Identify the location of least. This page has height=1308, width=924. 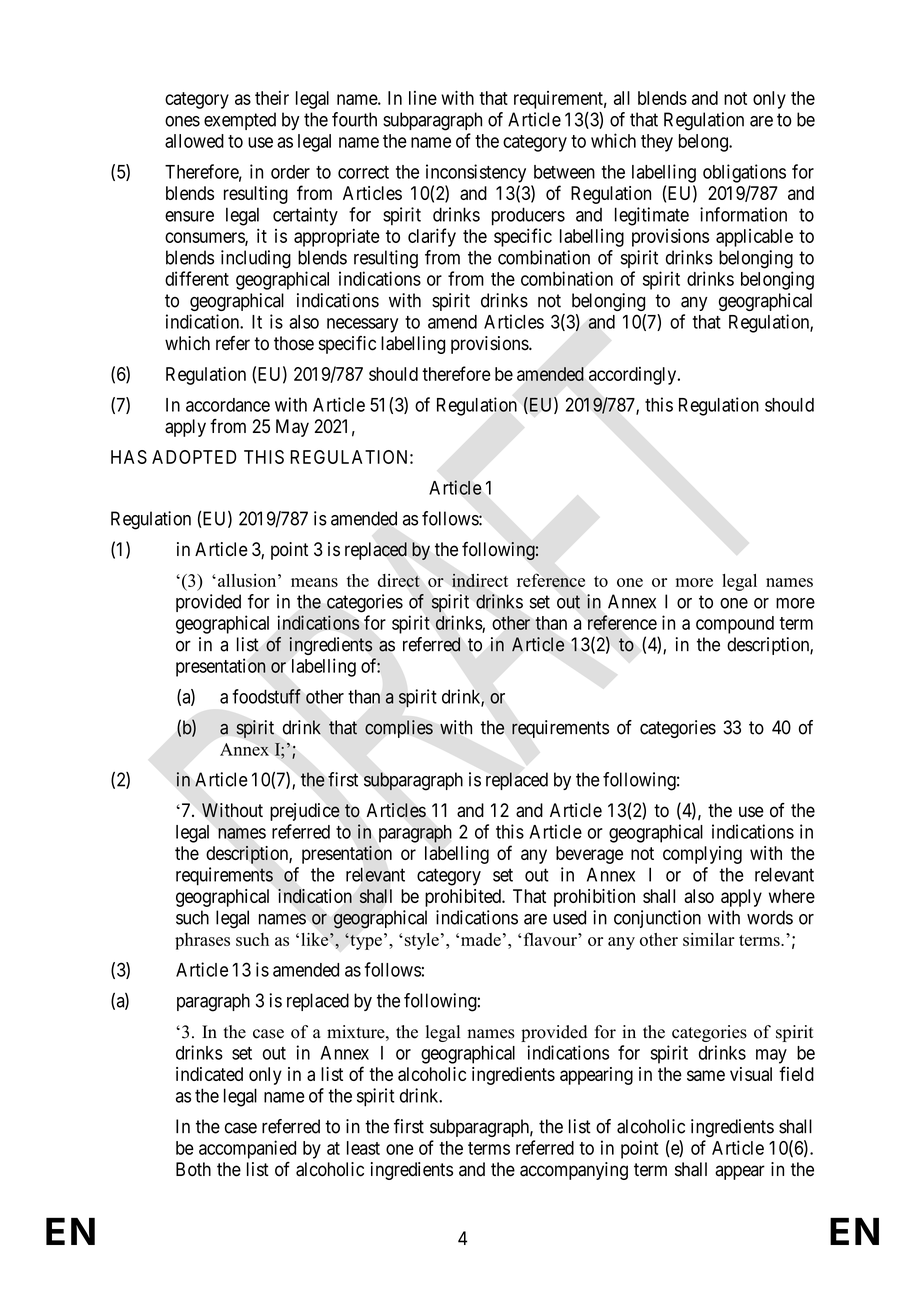
(363, 1148).
